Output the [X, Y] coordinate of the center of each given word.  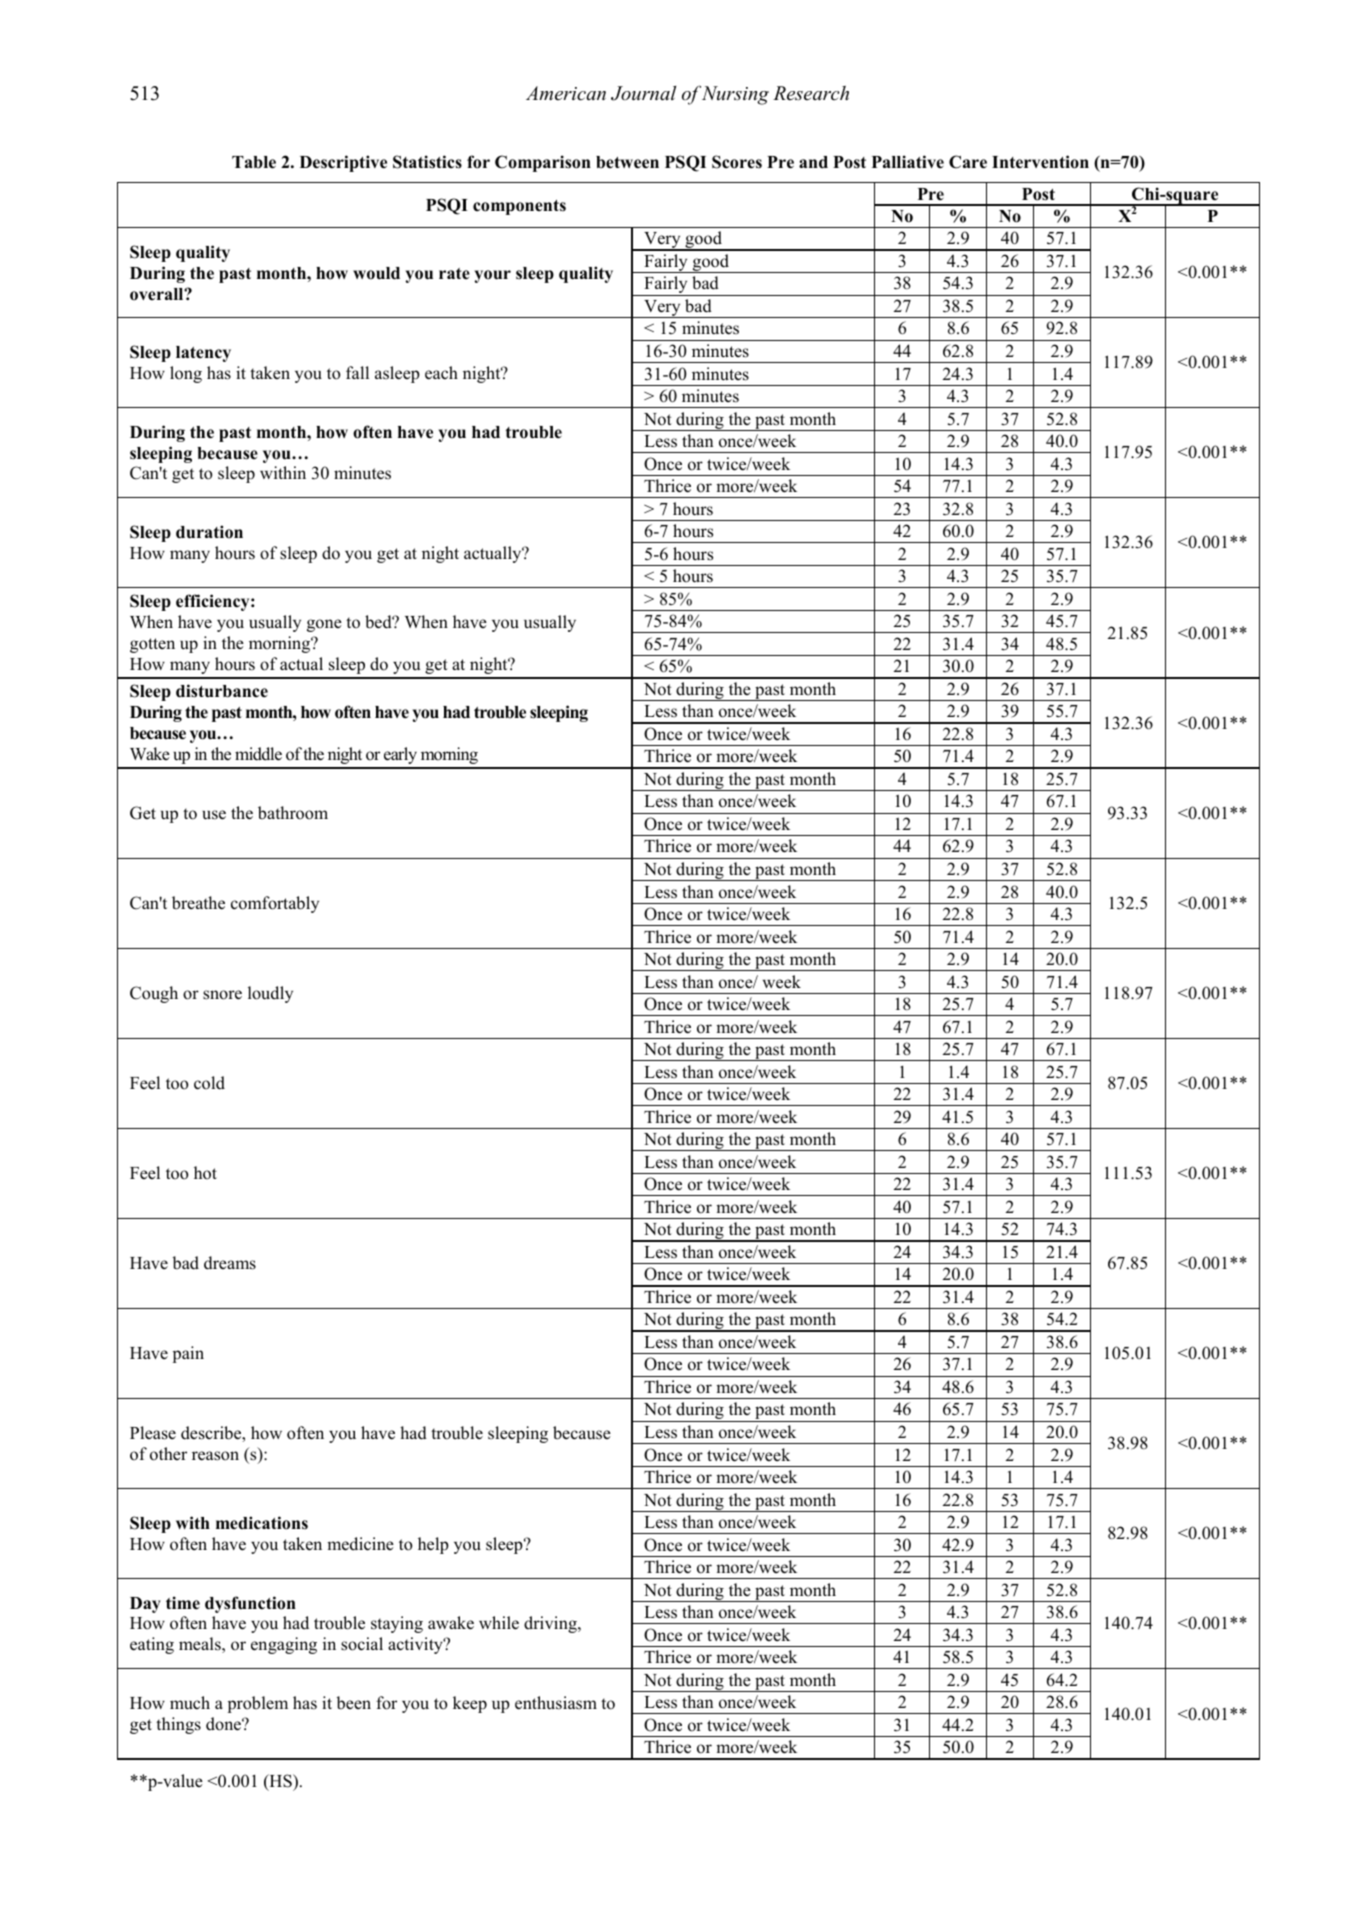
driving [551, 1624]
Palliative [908, 162]
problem [258, 1704]
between [627, 162]
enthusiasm [556, 1703]
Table [254, 162]
